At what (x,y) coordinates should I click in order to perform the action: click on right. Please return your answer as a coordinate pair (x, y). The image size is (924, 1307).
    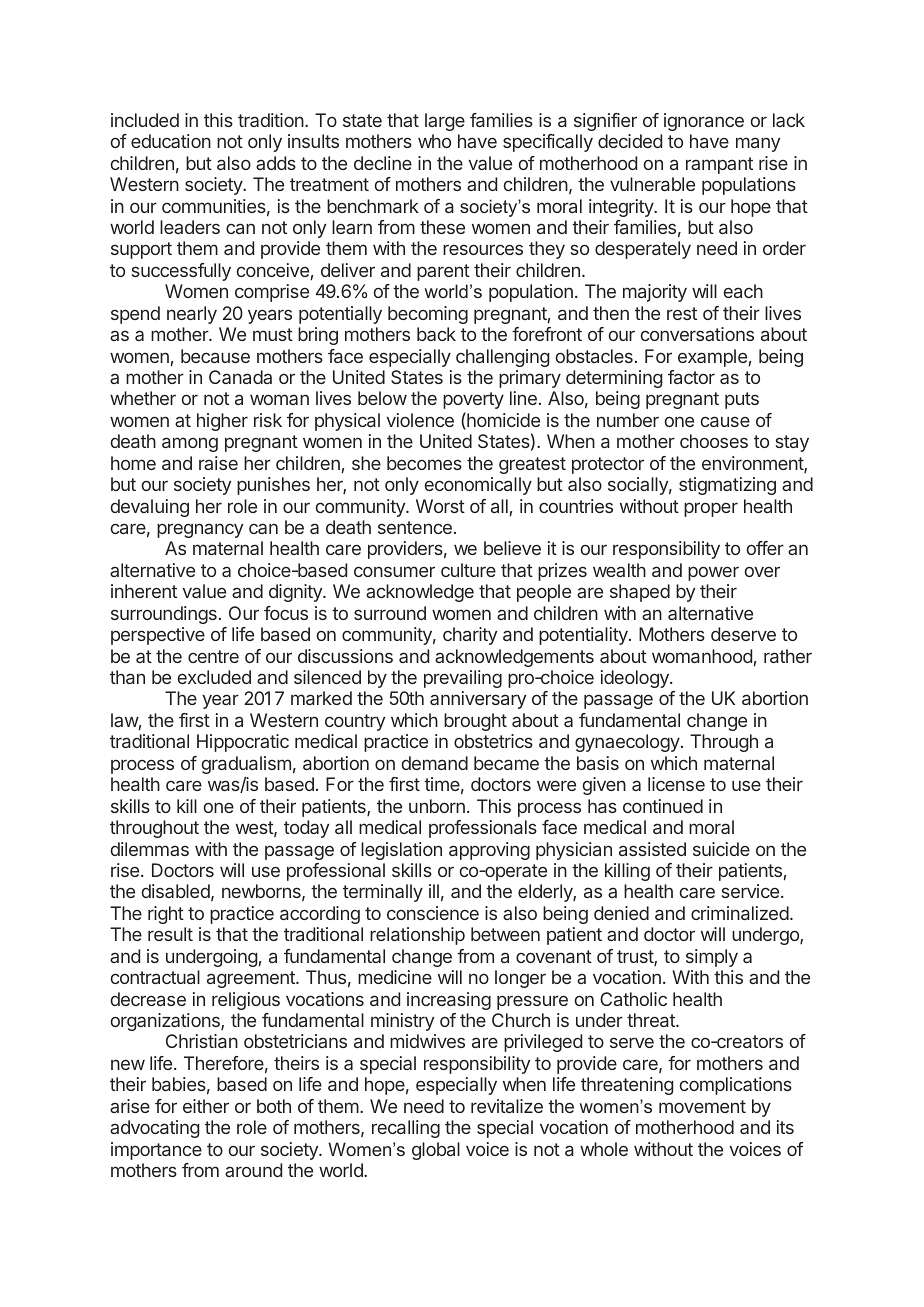
    Looking at the image, I should click on (166, 915).
